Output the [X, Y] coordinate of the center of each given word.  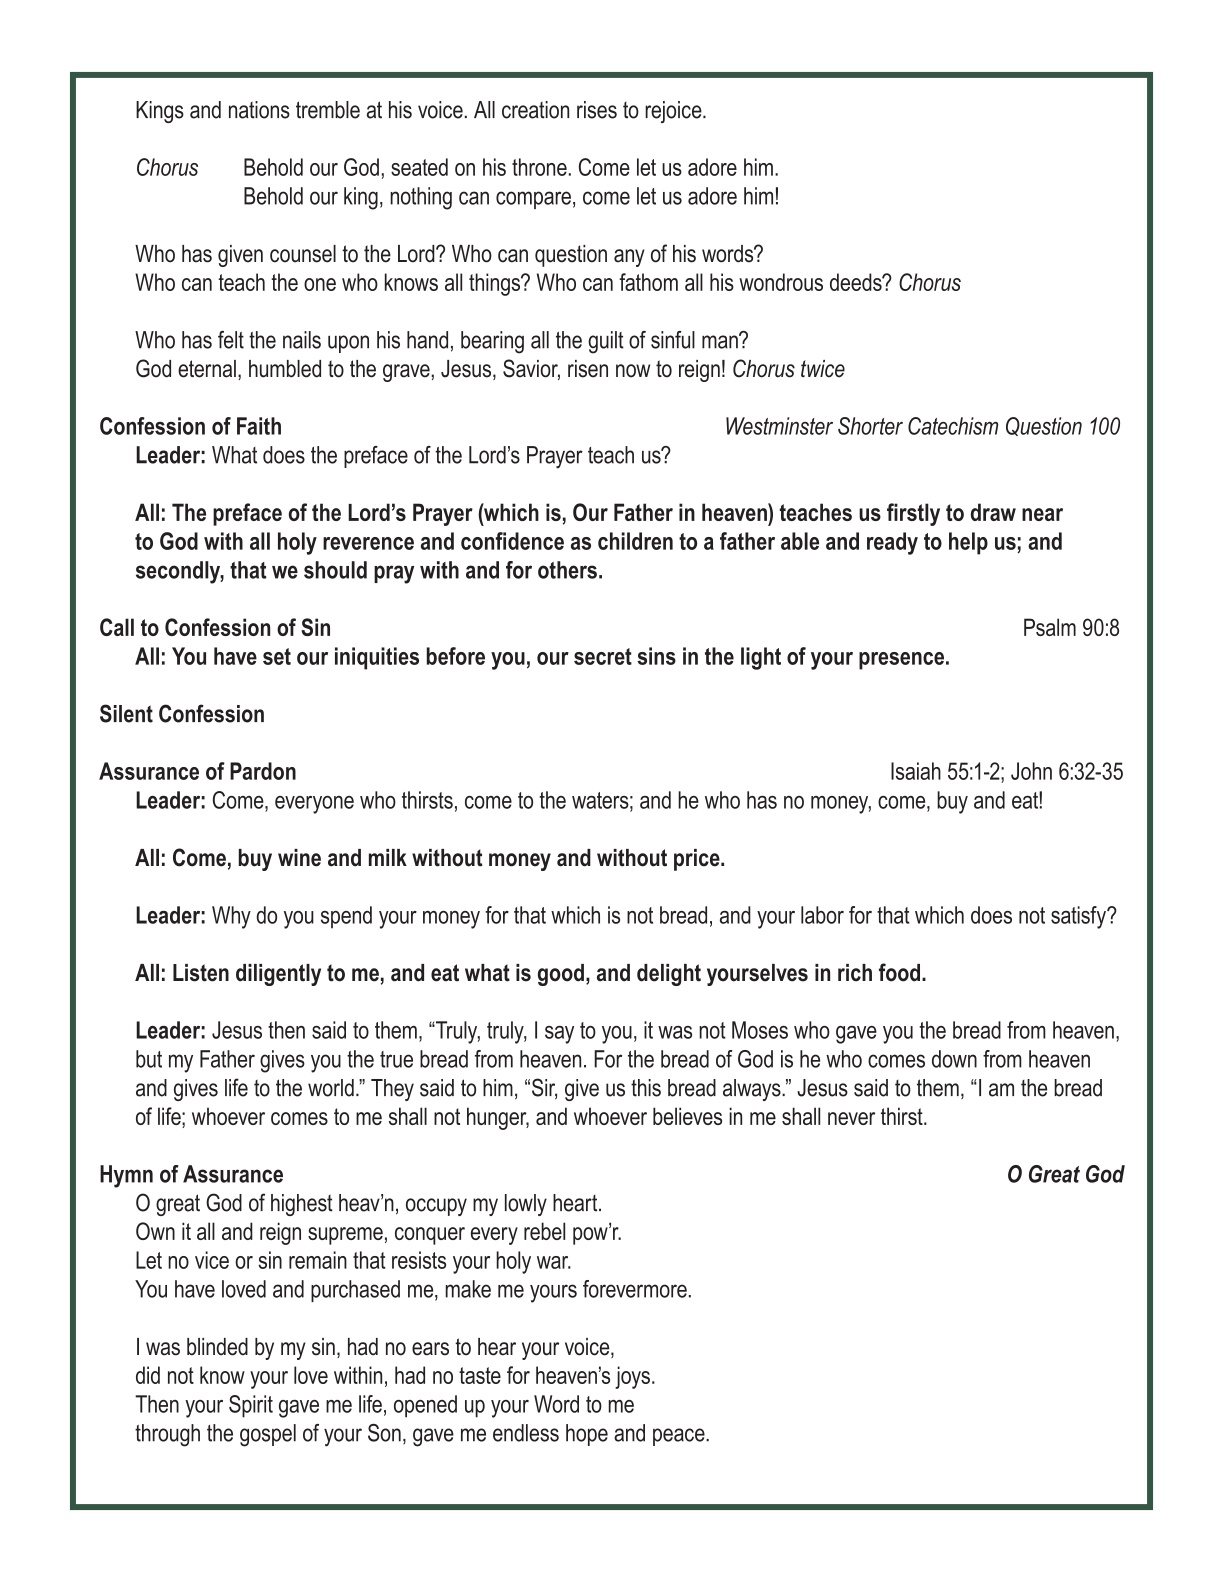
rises [597, 110]
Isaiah [916, 771]
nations [259, 110]
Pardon [263, 771]
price [698, 860]
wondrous [781, 282]
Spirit [251, 1406]
